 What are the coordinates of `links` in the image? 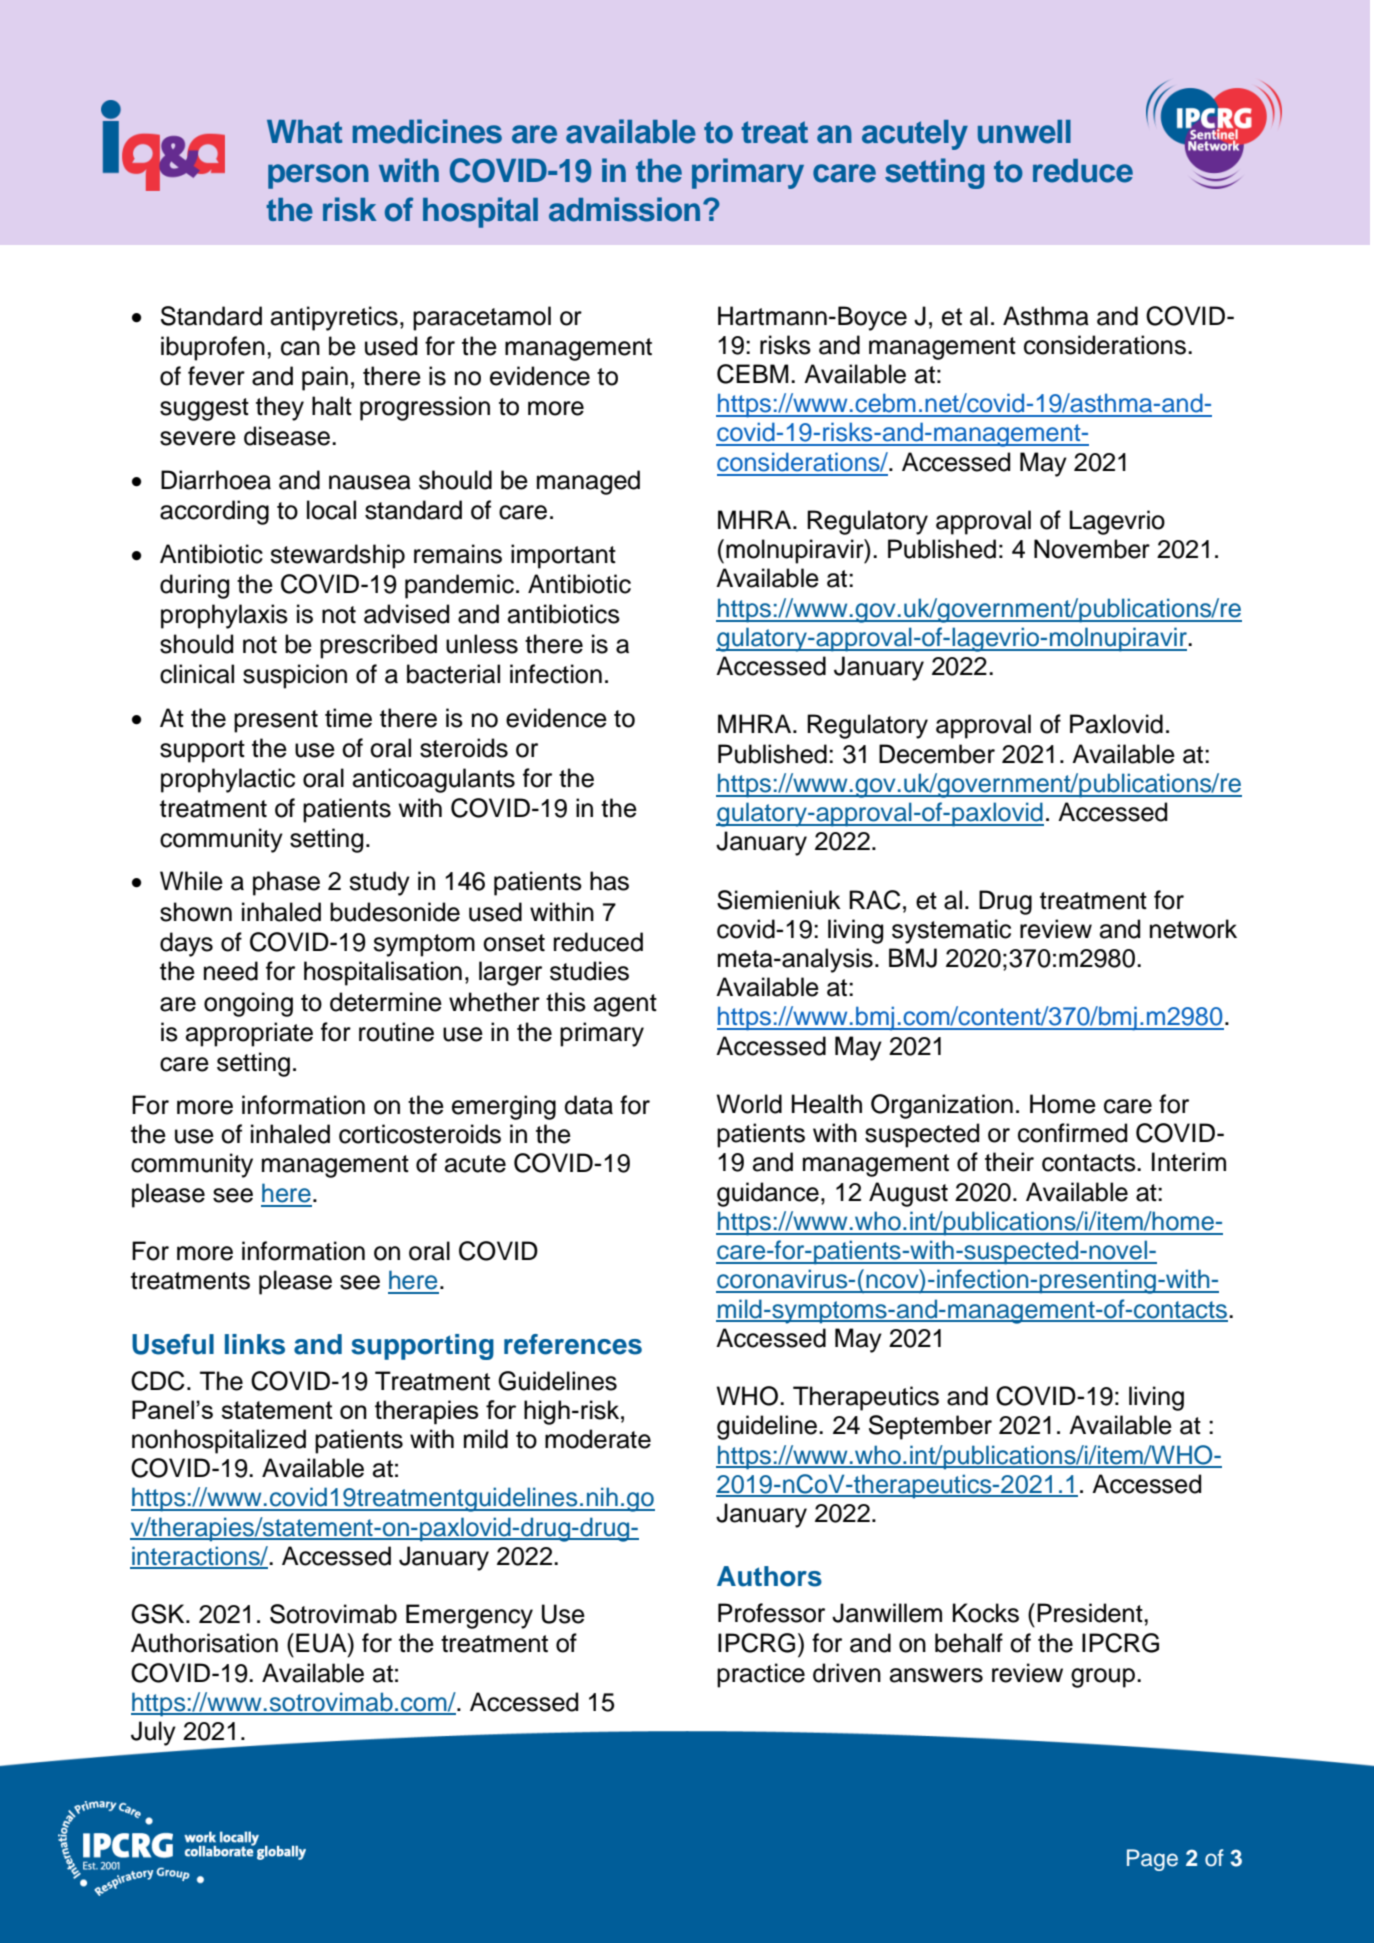 It's located at (255, 1344).
